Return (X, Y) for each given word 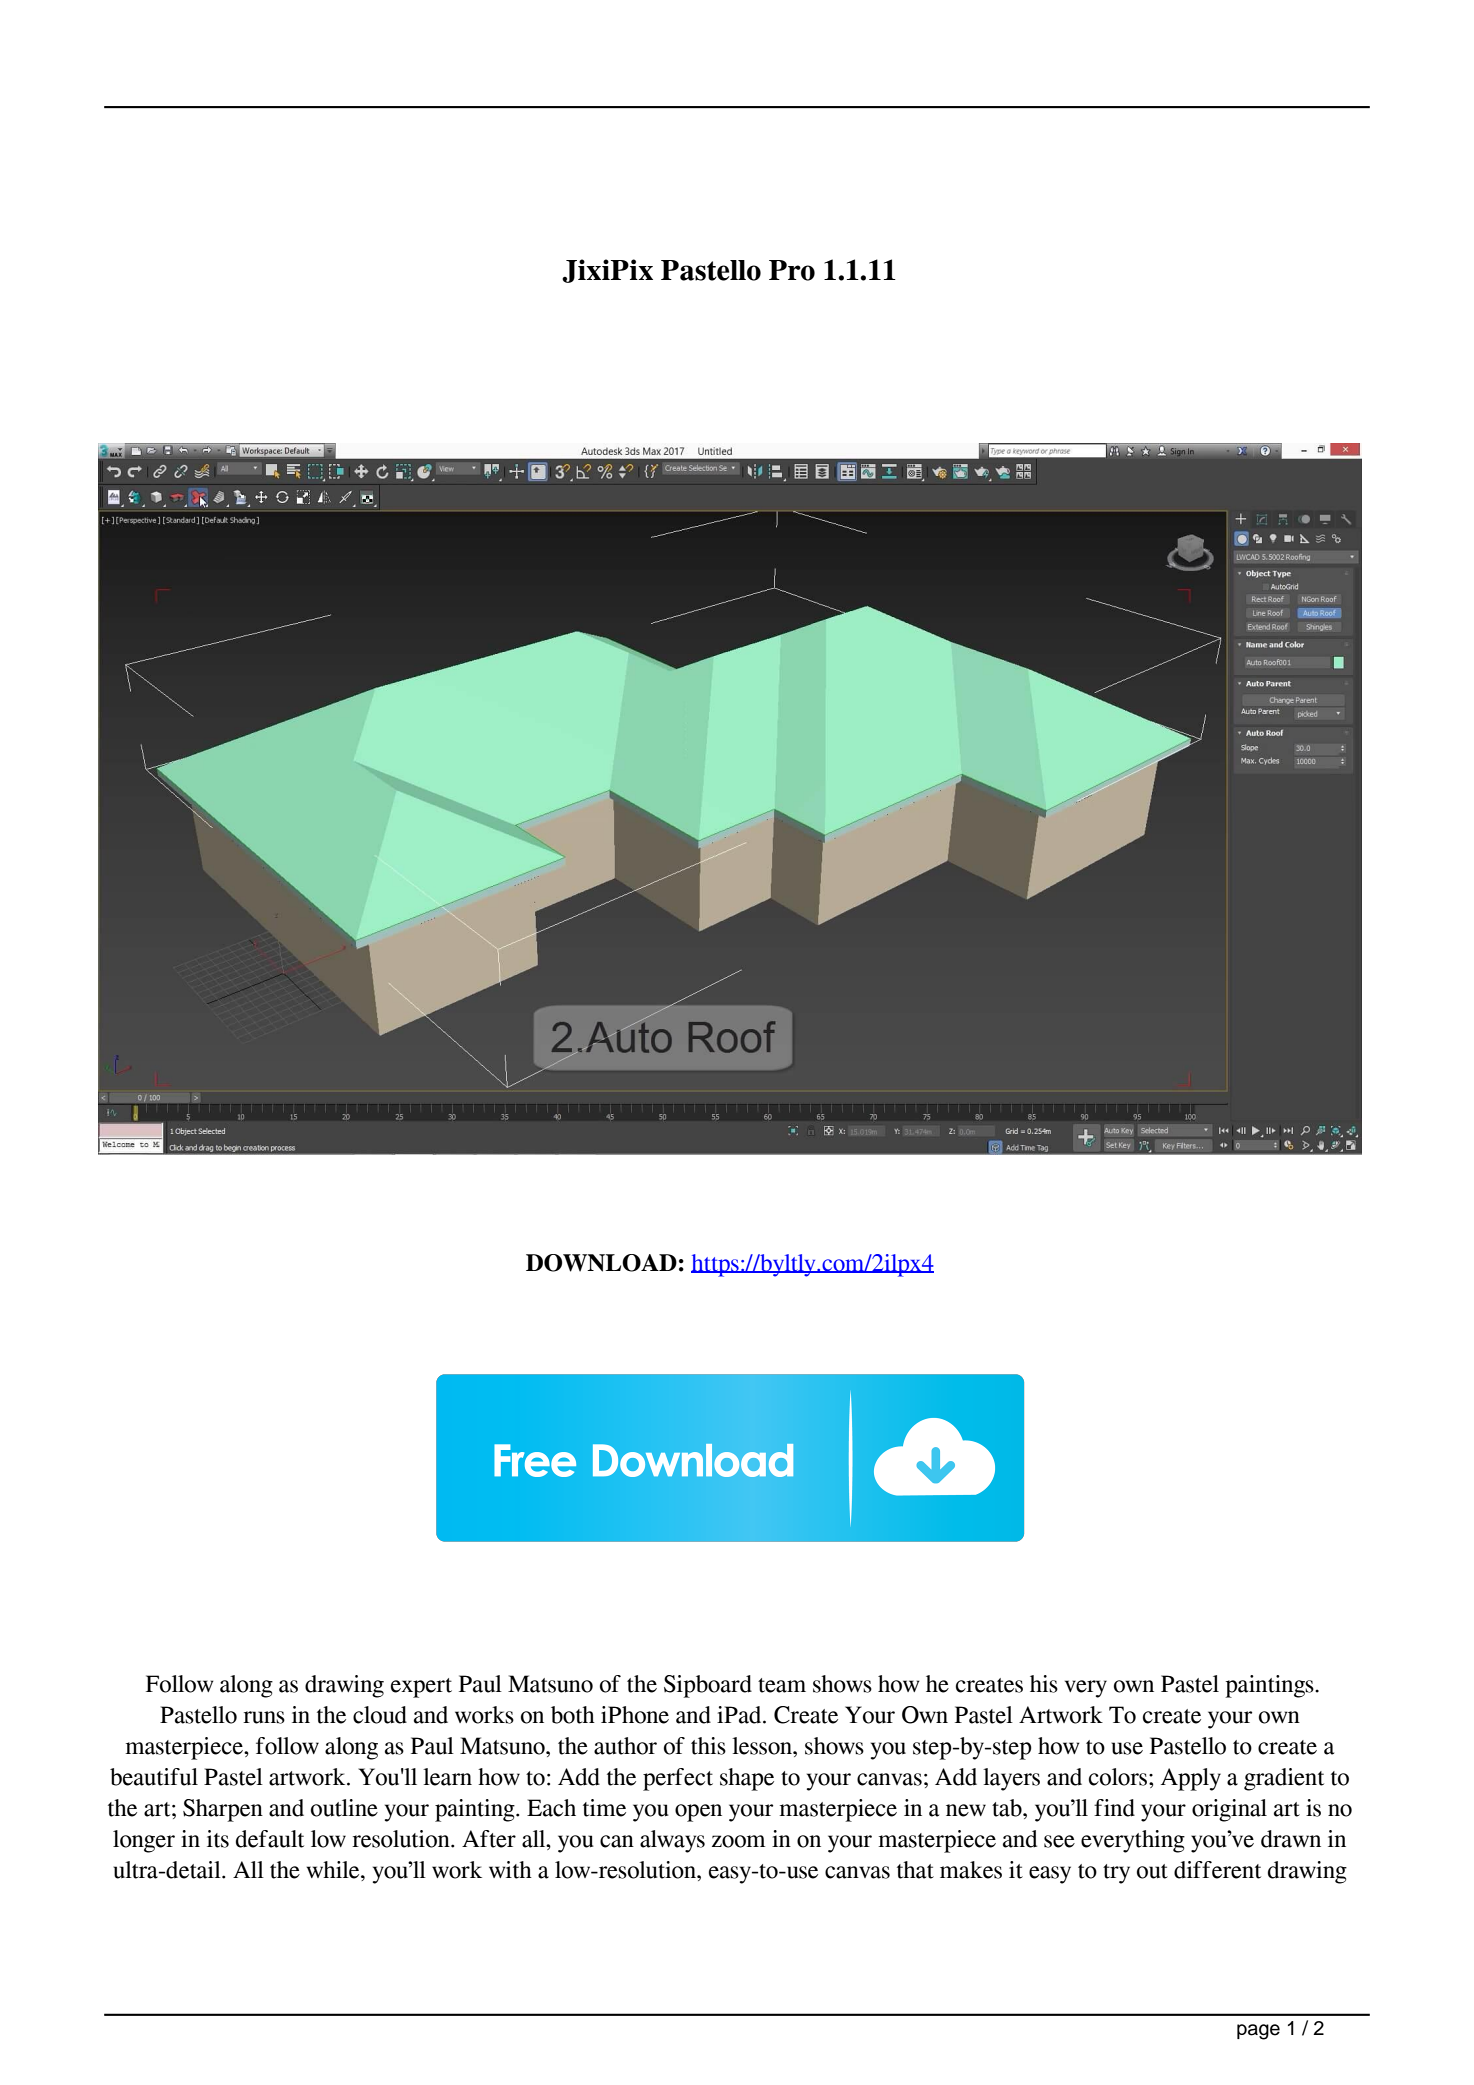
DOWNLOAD (601, 1263)
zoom (738, 1841)
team (782, 1685)
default (270, 1839)
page (1258, 2032)
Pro (792, 270)
